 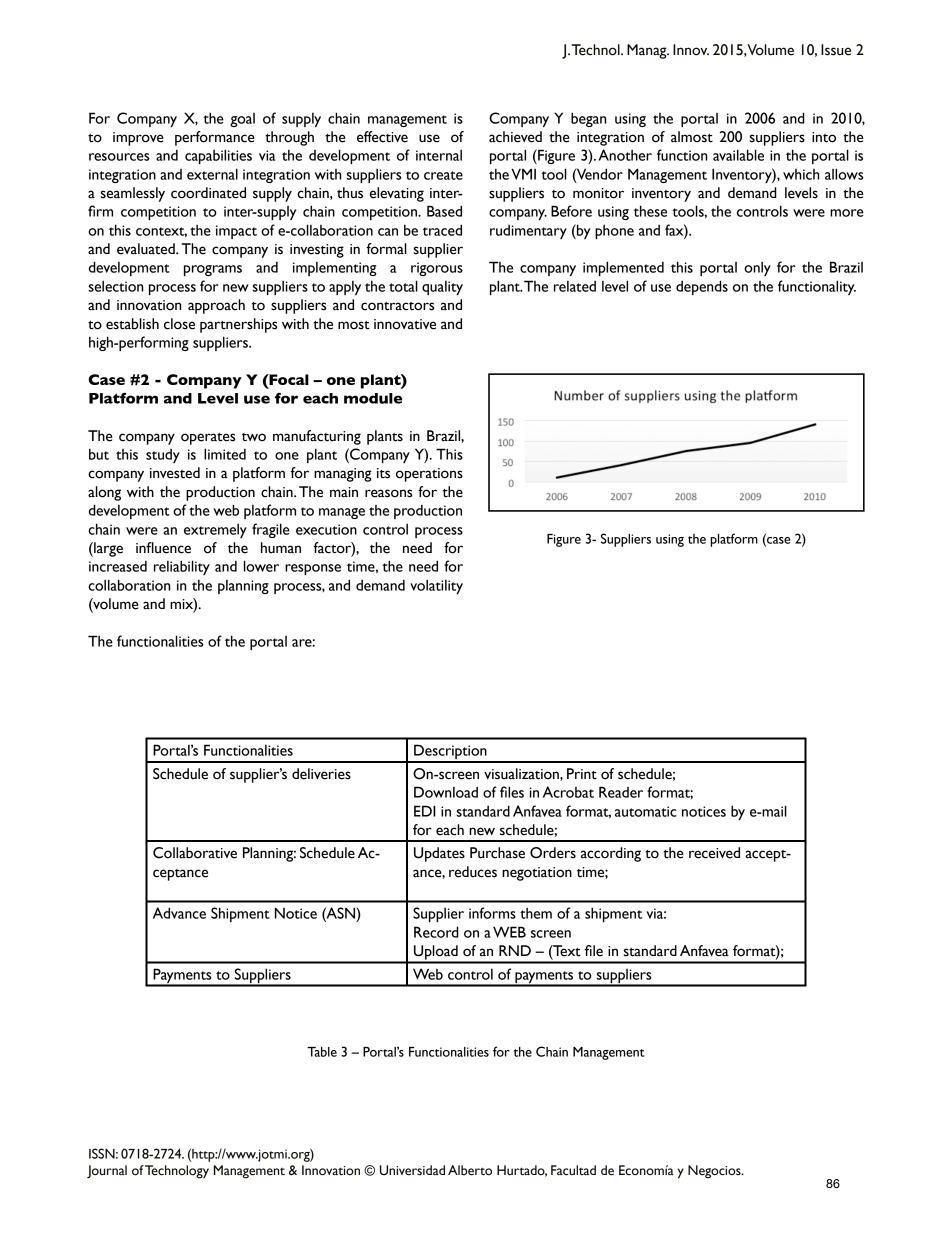 What do you see at coordinates (573, 1170) in the page?
I see `Facultad` at bounding box center [573, 1170].
